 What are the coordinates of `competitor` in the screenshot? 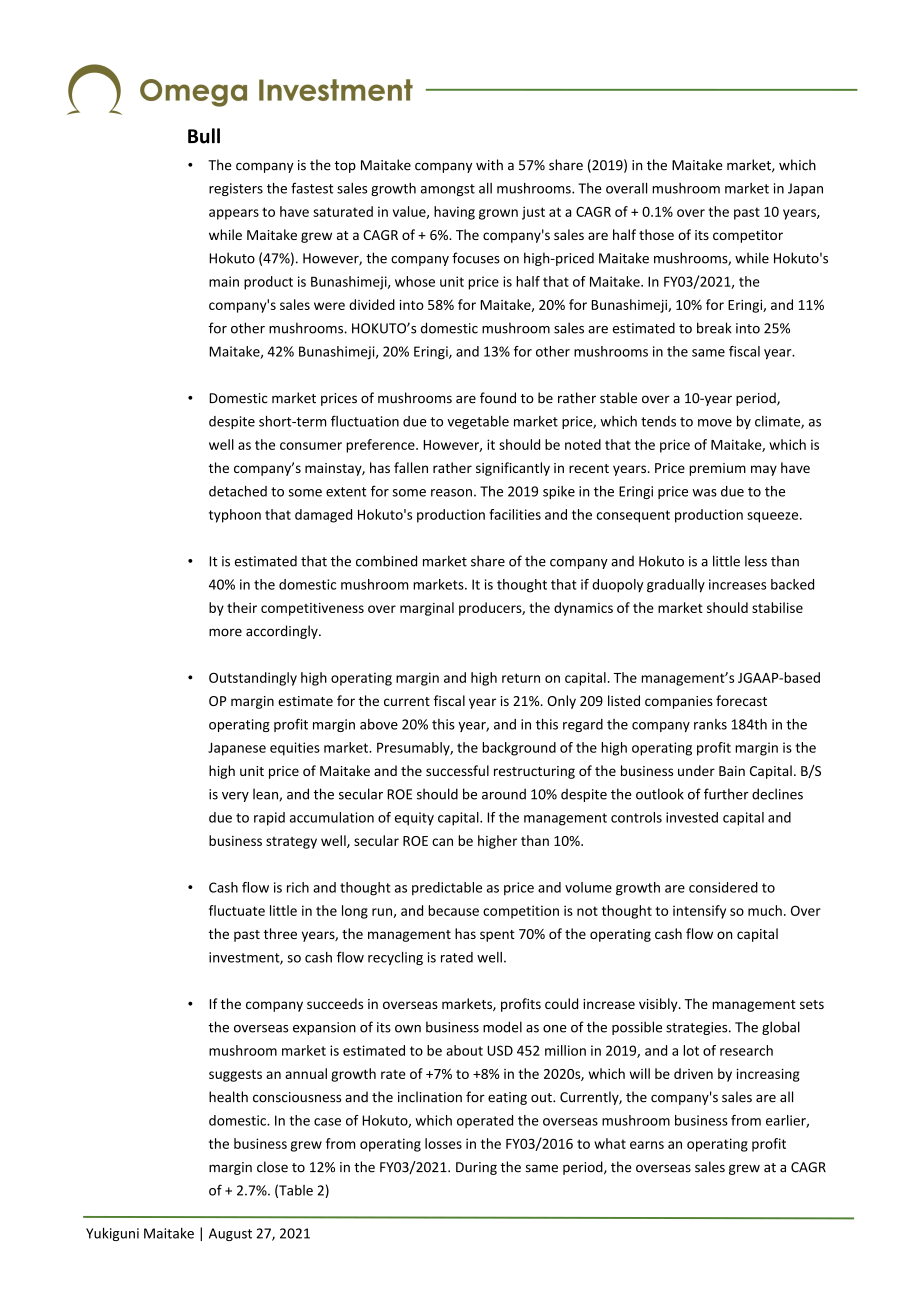 It's located at (748, 236).
